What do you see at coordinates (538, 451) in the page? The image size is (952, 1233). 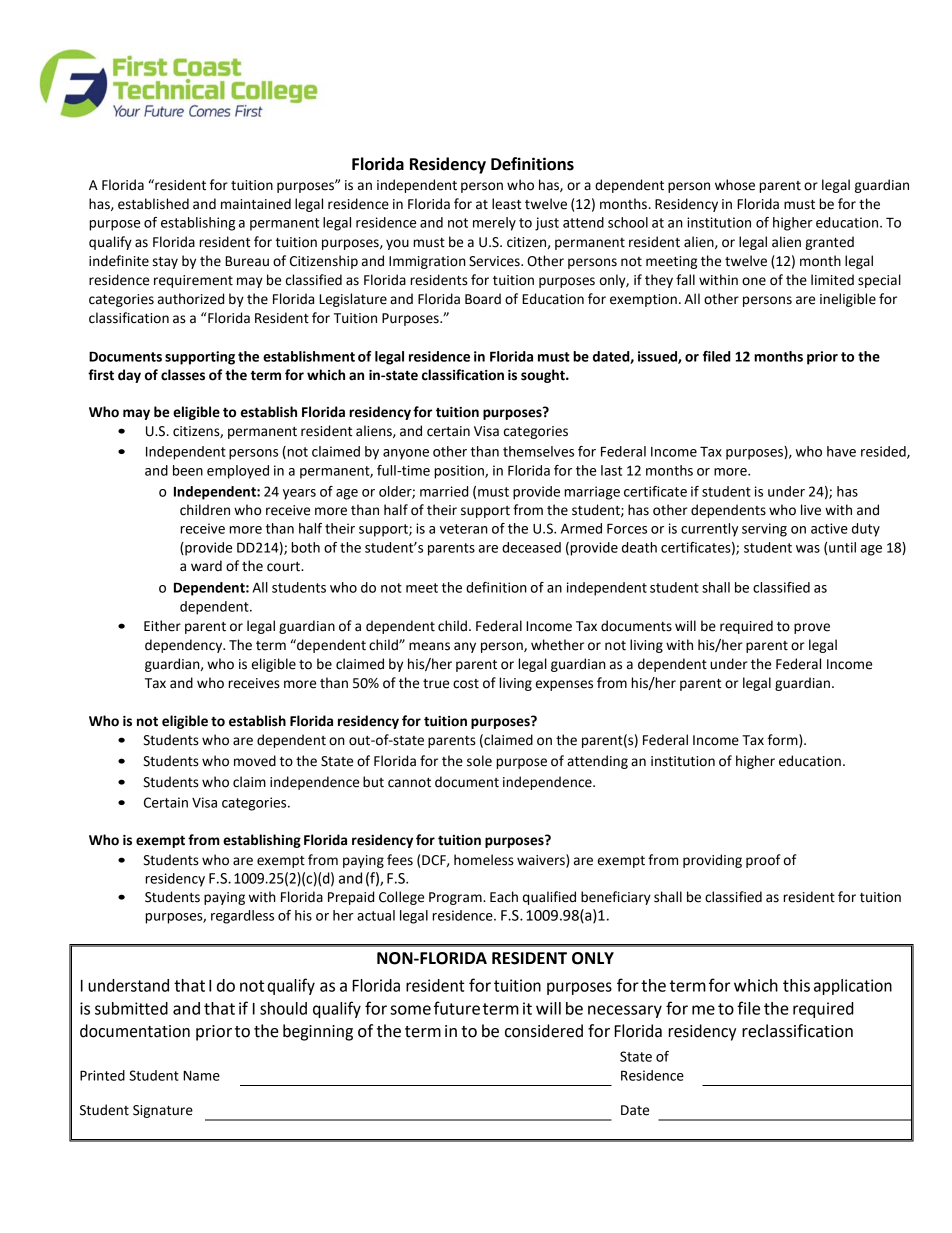 I see `themselves` at bounding box center [538, 451].
